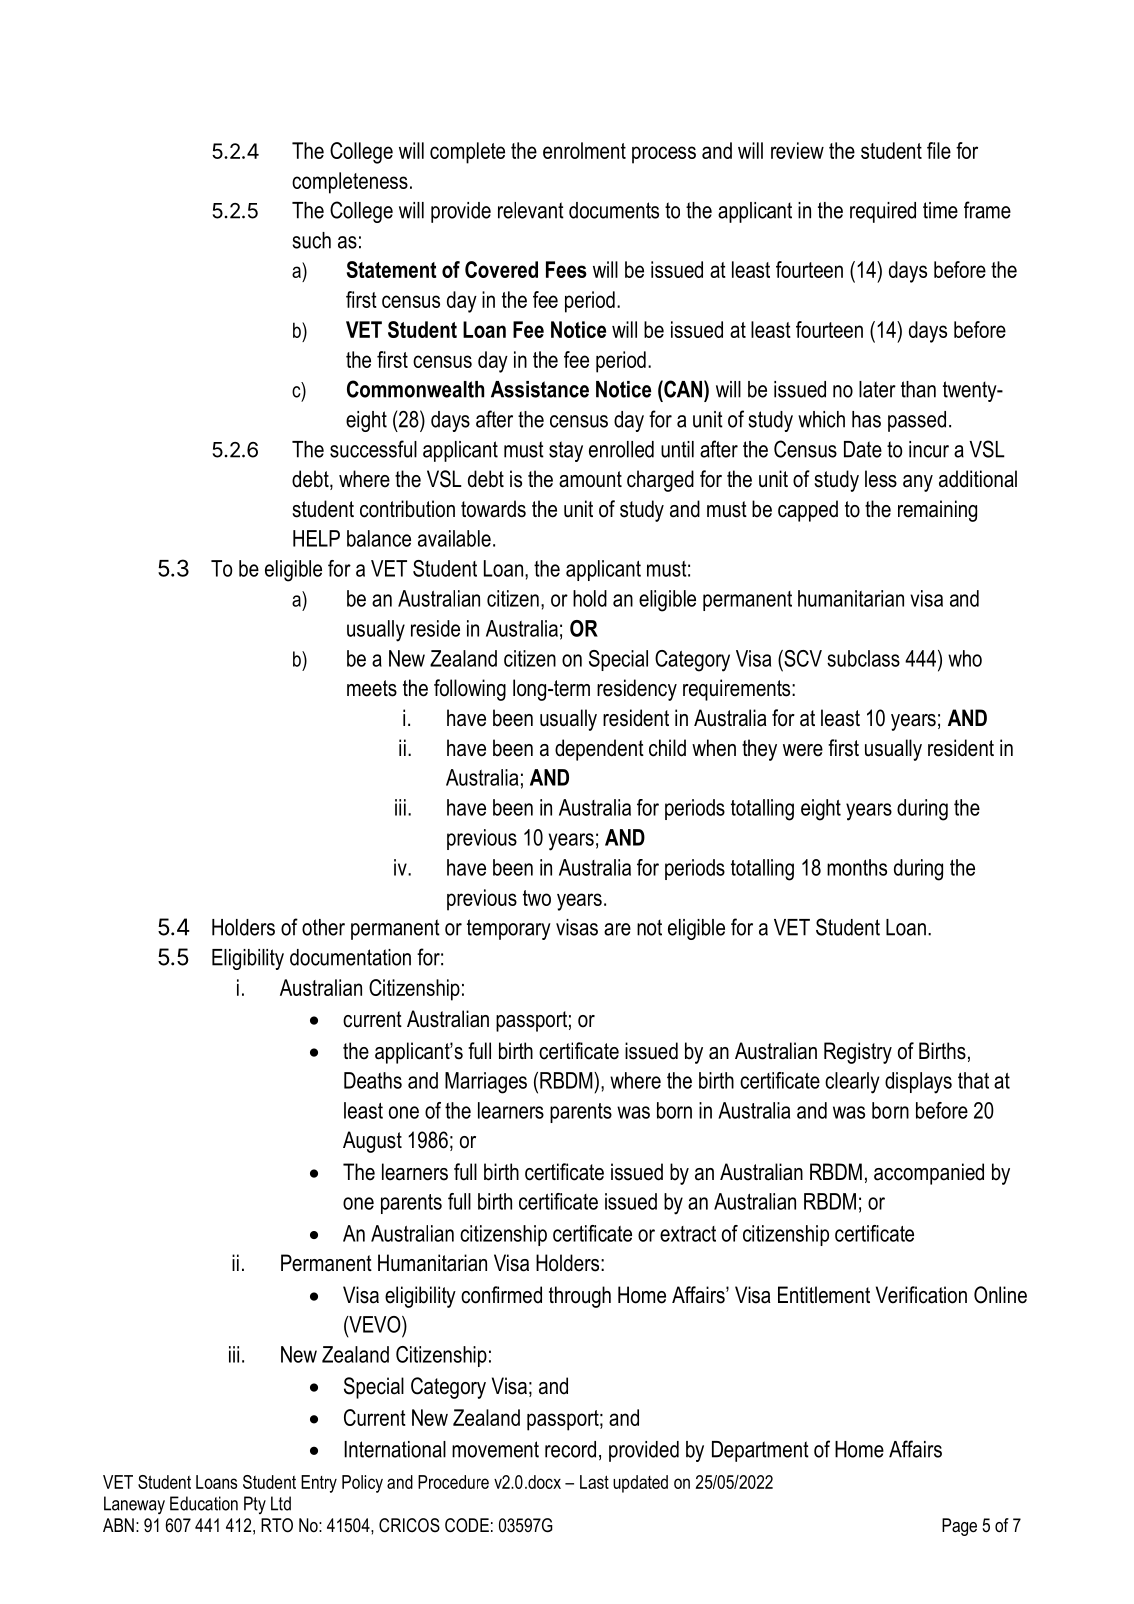  Describe the element at coordinates (323, 927) in the document. I see `other` at that location.
